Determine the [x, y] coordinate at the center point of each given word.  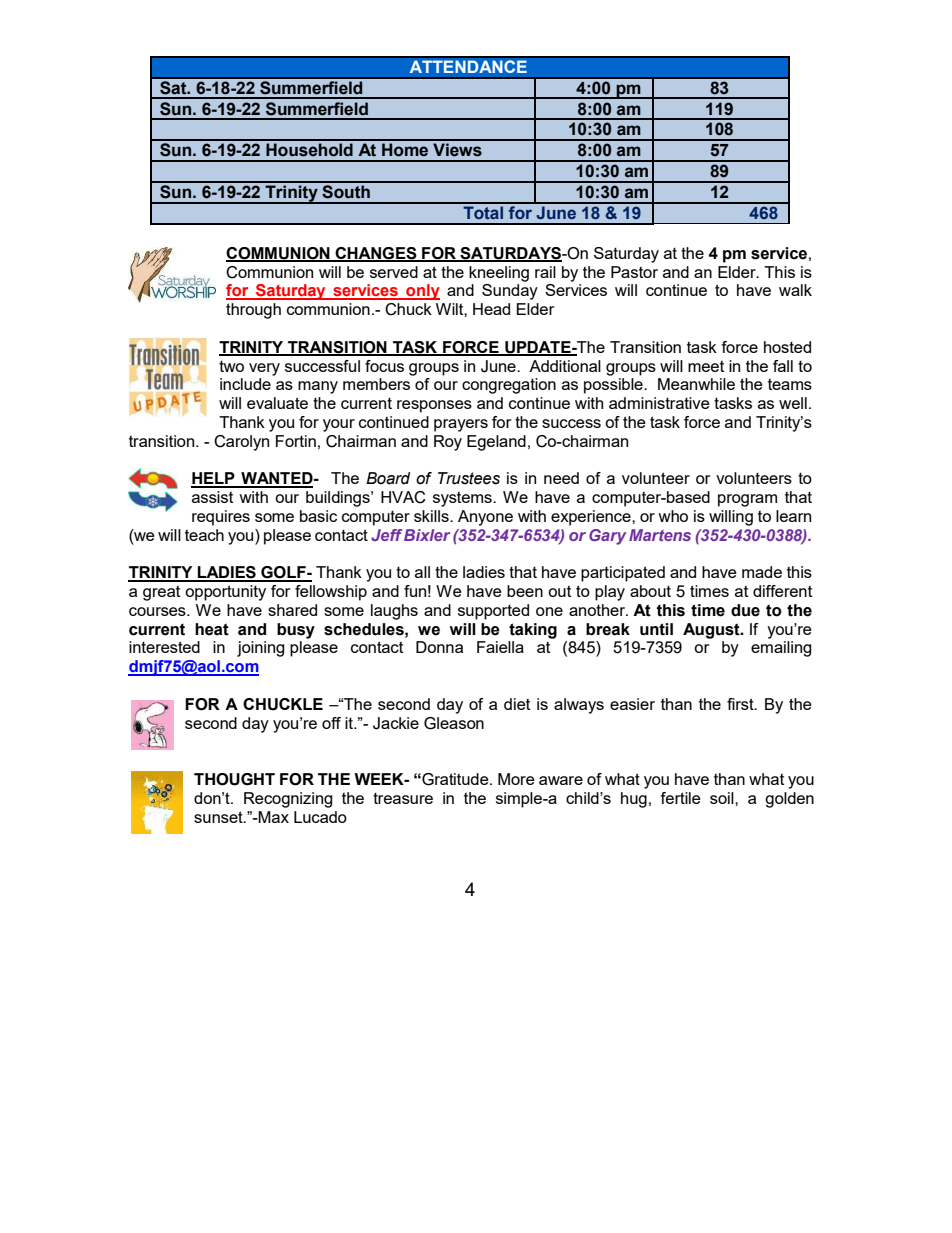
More [516, 779]
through [253, 311]
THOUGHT [234, 779]
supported [493, 612]
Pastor [634, 272]
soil [723, 798]
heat [212, 629]
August [712, 631]
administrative [659, 403]
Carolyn [241, 443]
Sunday [510, 292]
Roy [448, 443]
